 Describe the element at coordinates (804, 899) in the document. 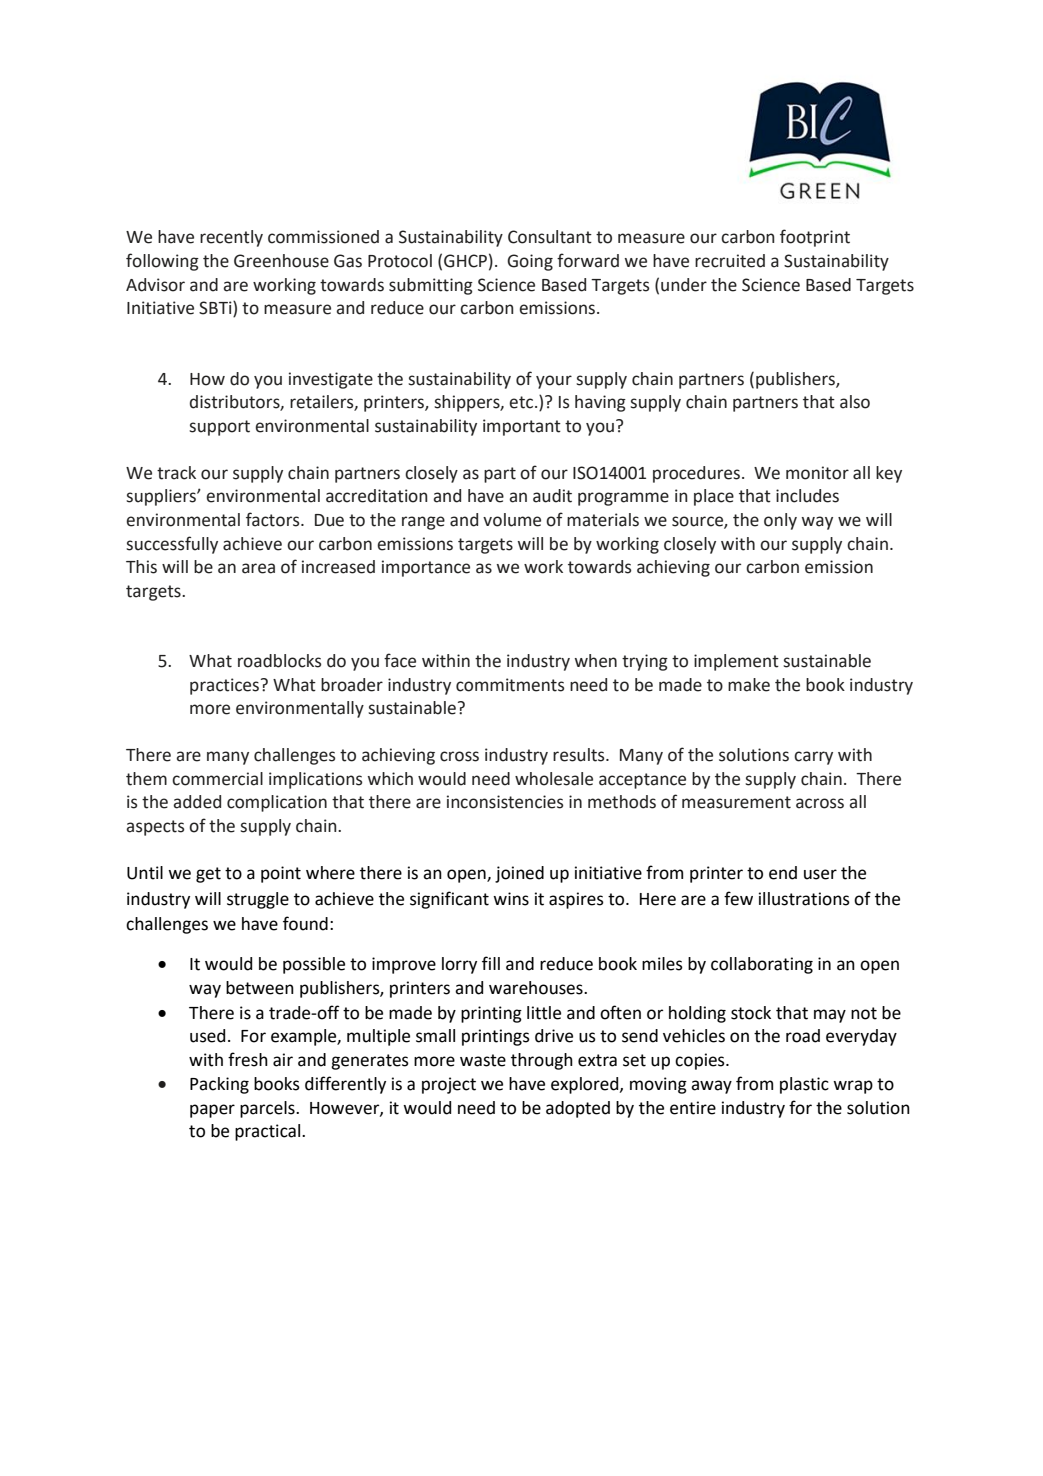

I see `illustrations` at that location.
